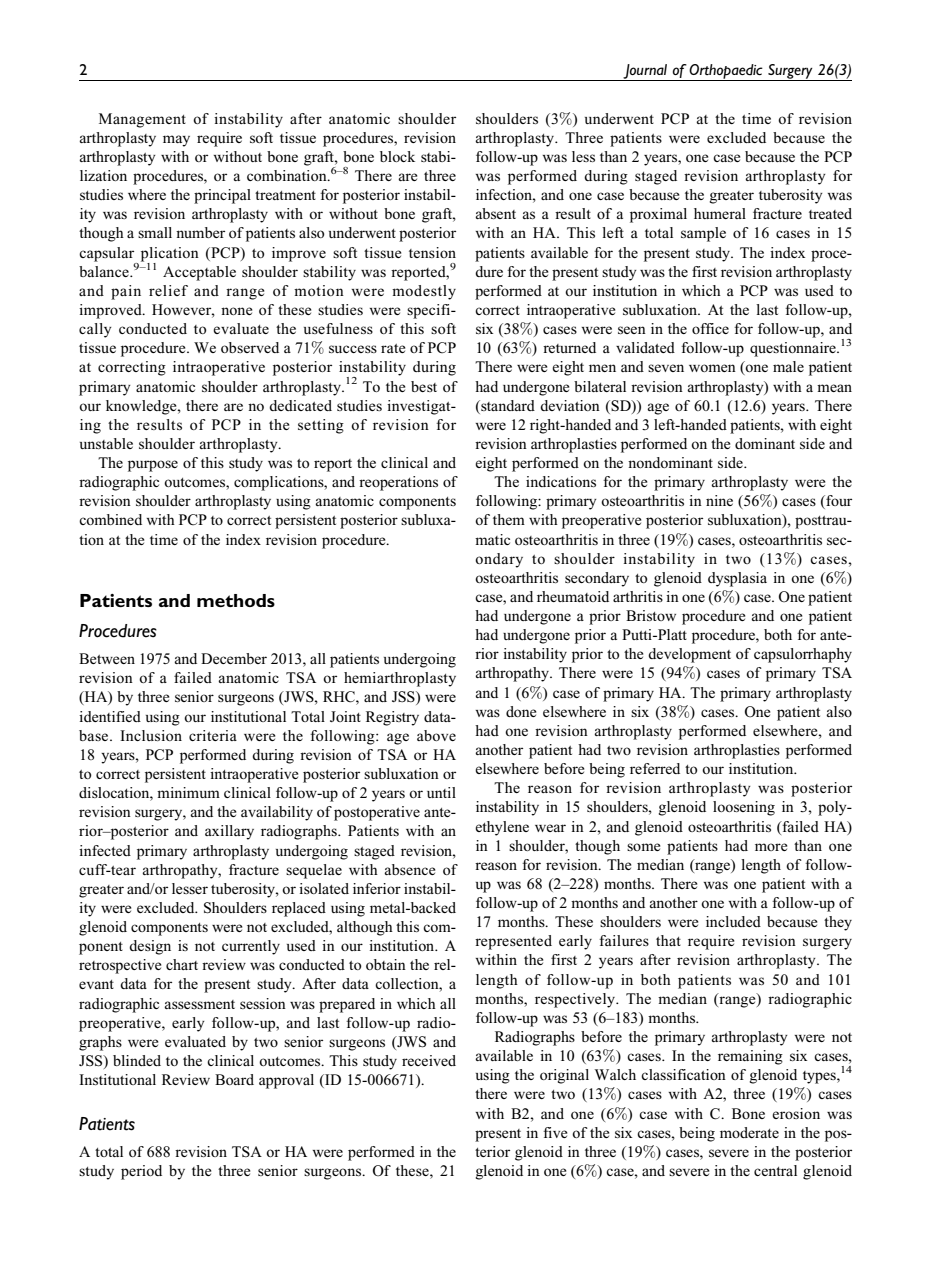  What do you see at coordinates (719, 500) in the screenshot?
I see `nine` at bounding box center [719, 500].
